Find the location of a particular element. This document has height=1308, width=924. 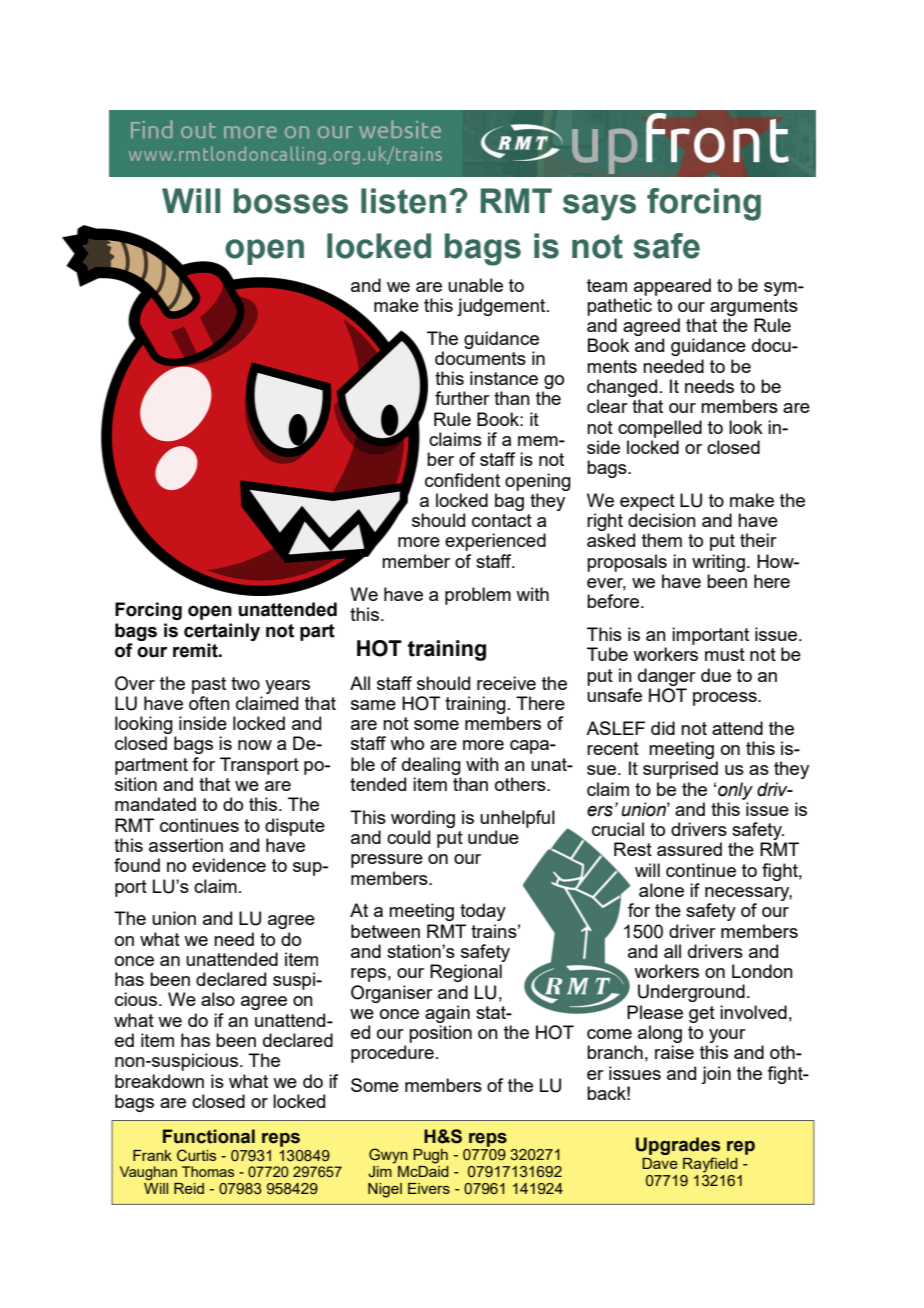

listen is located at coordinates (403, 201).
